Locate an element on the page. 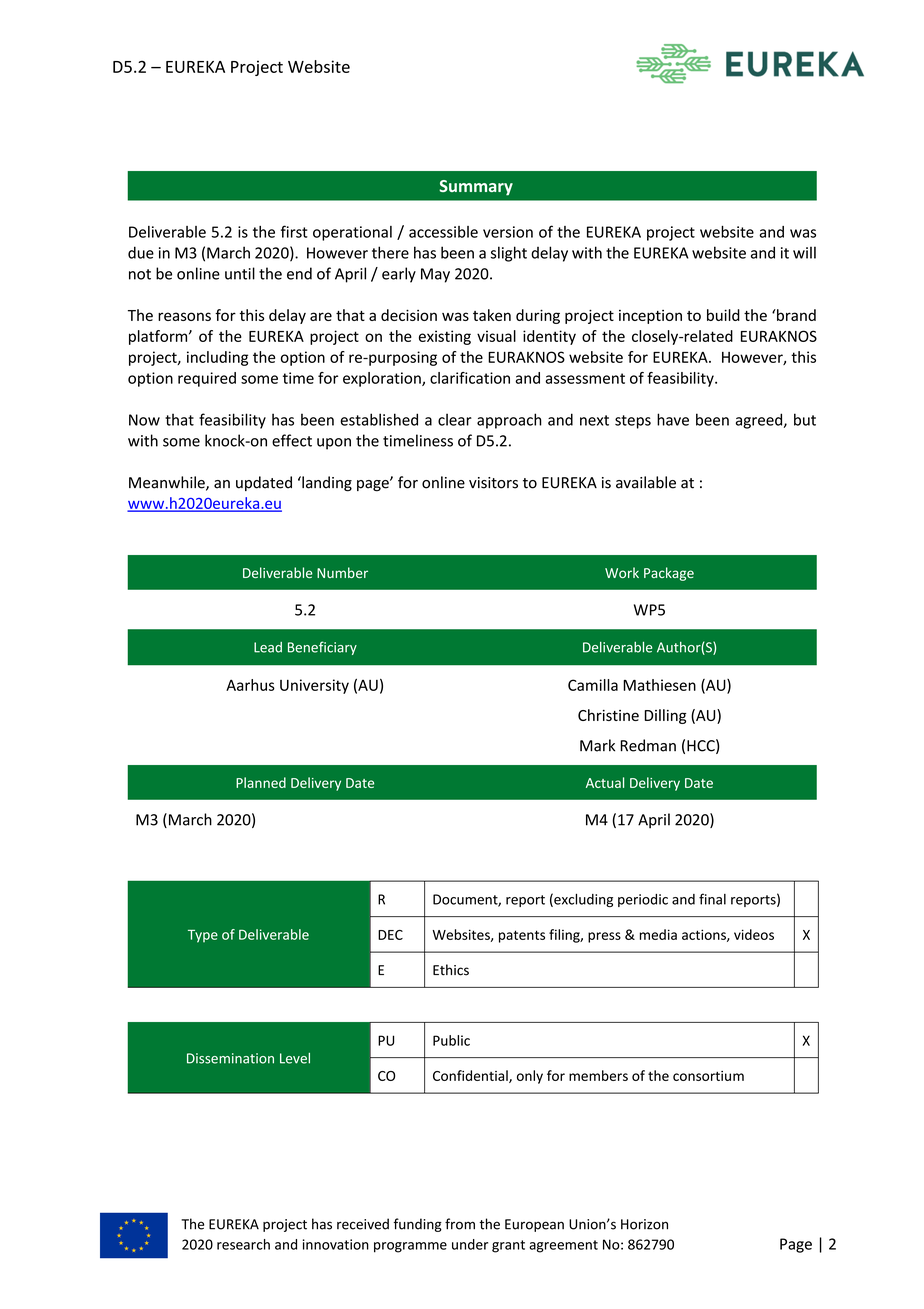 The height and width of the page is (1309, 924). Camilla is located at coordinates (593, 685).
